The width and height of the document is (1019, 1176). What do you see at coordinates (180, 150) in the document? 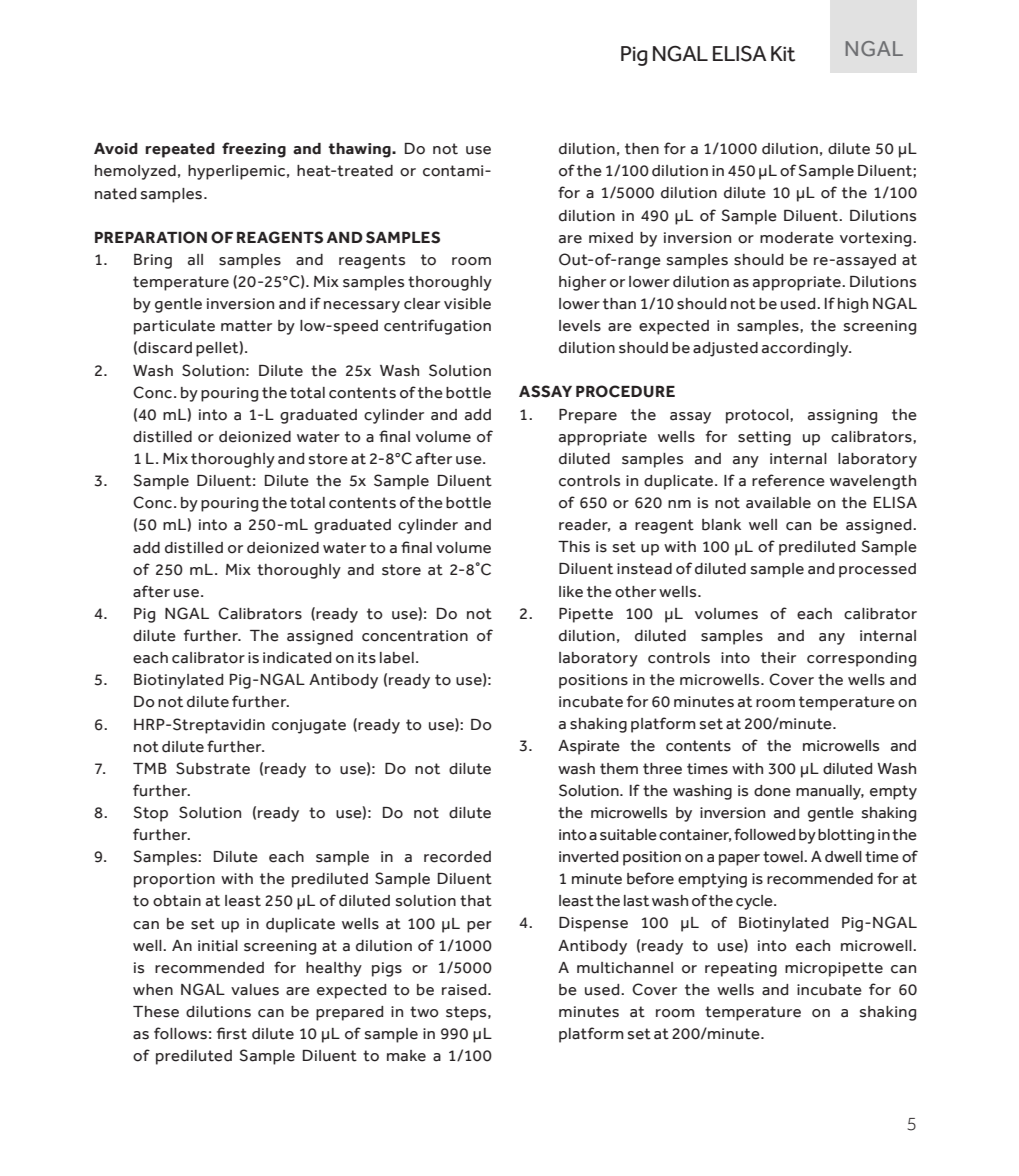
I see `repeated` at bounding box center [180, 150].
